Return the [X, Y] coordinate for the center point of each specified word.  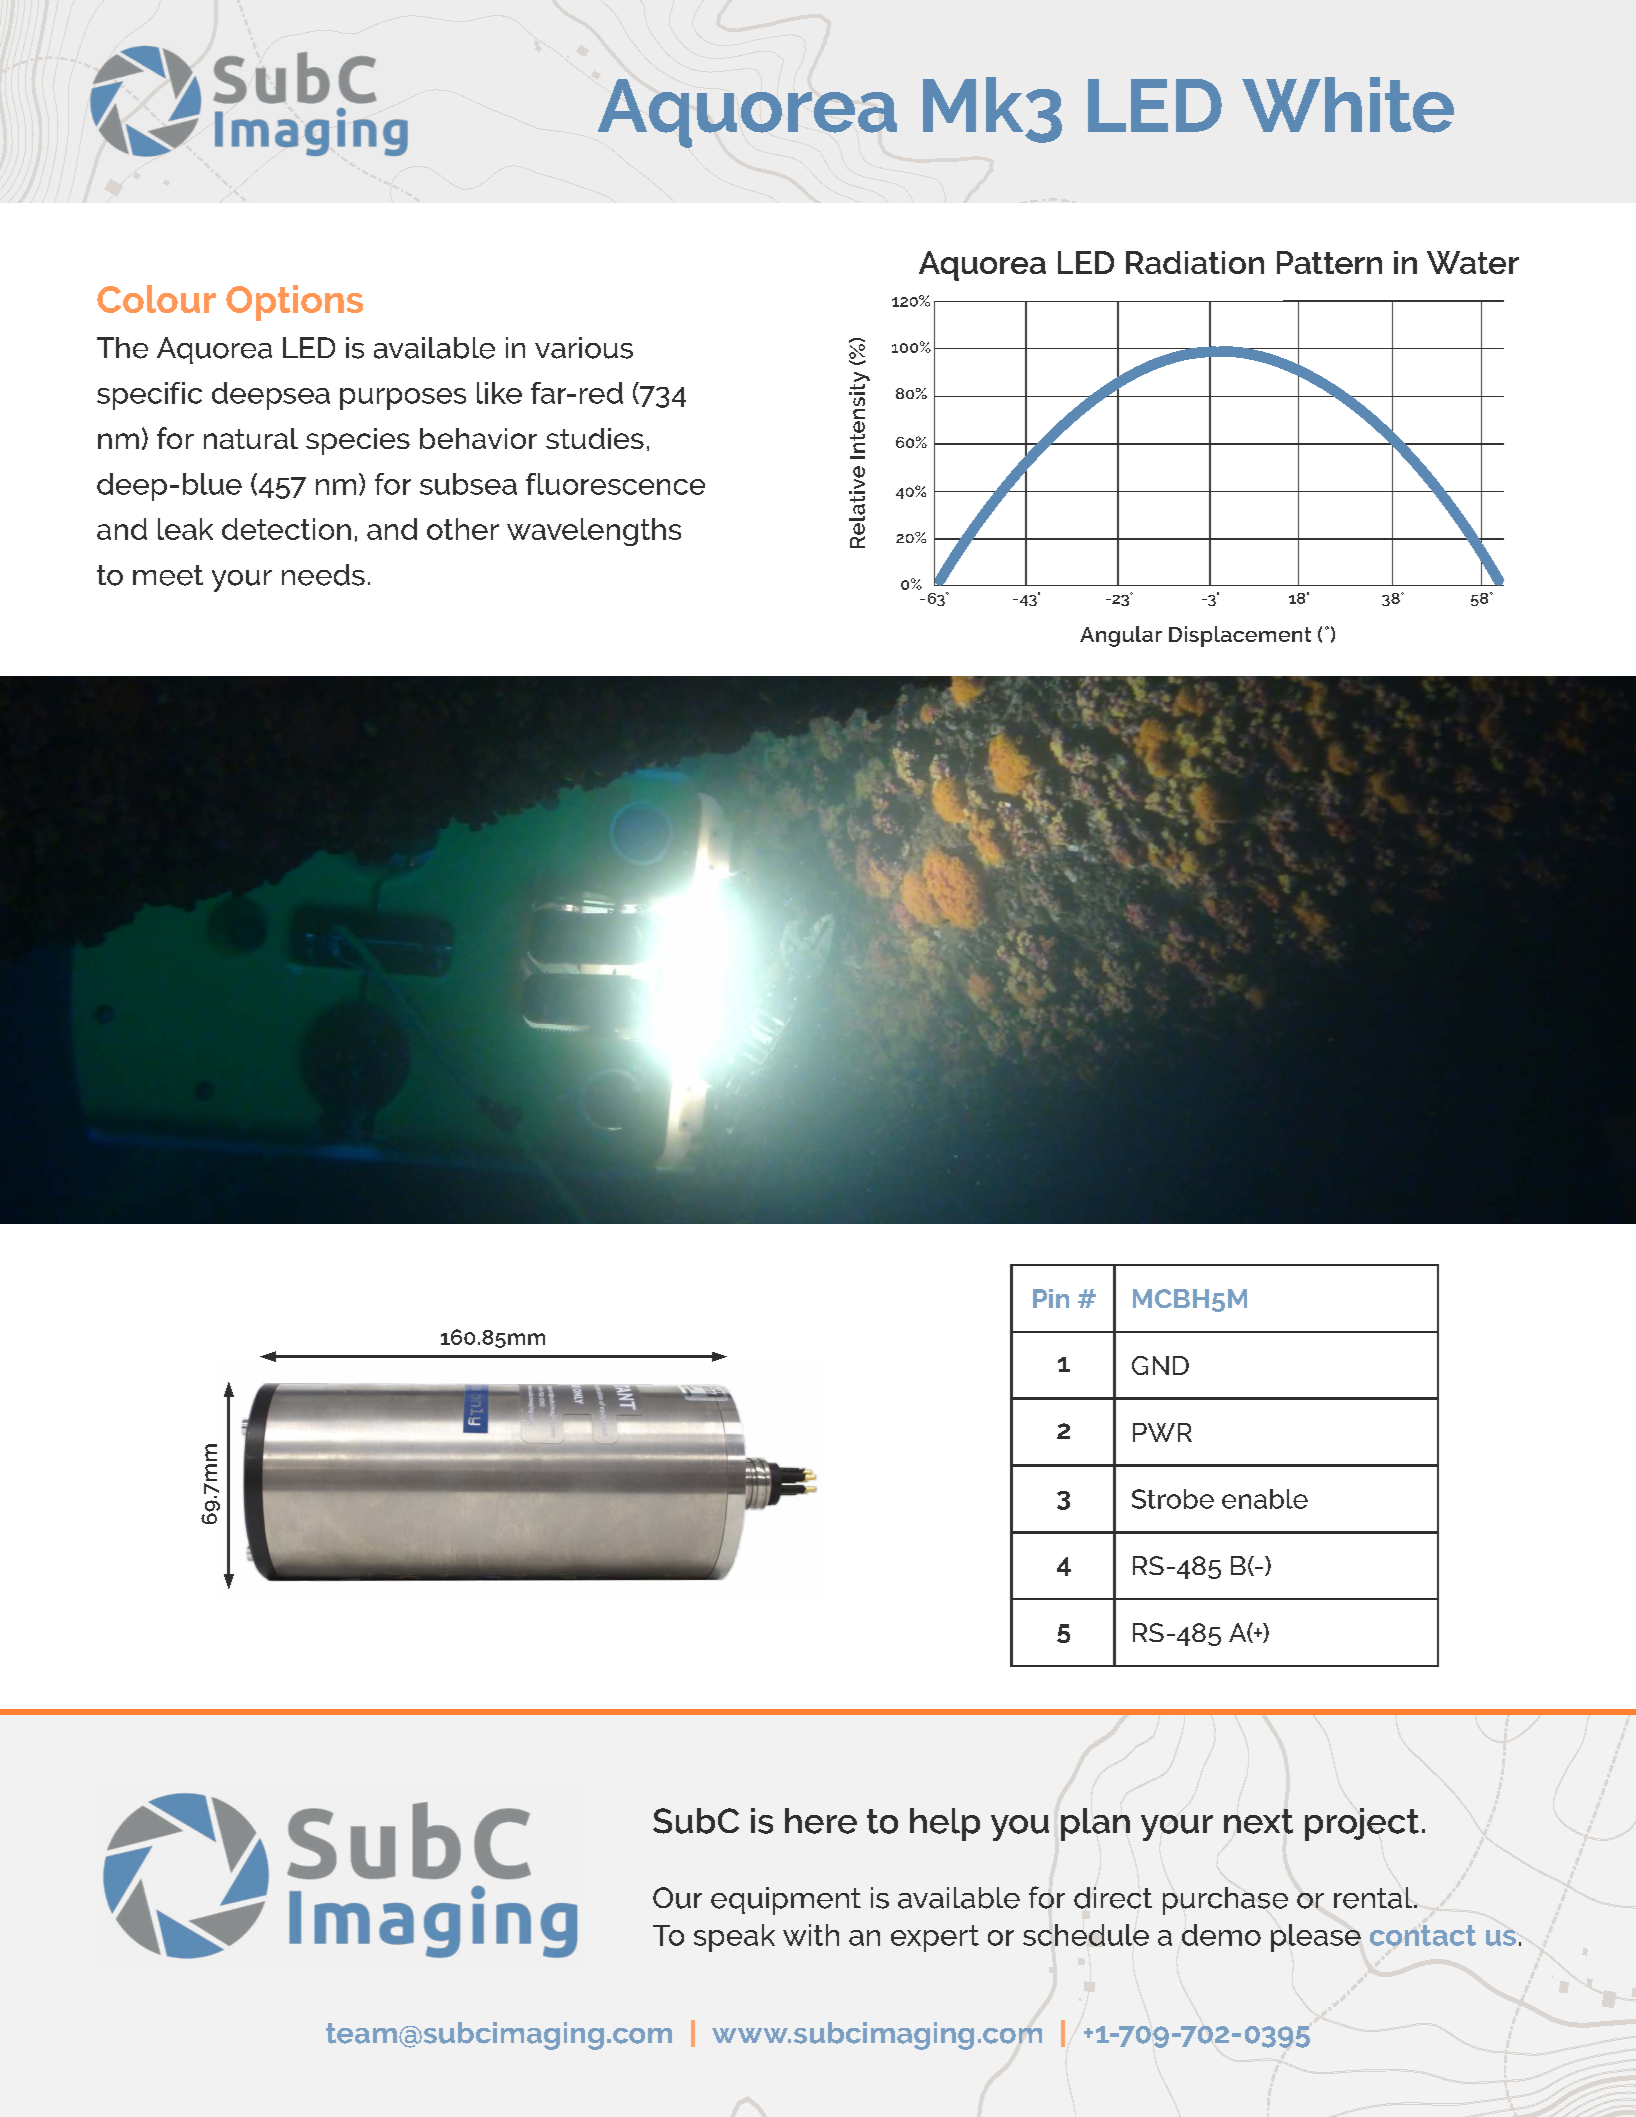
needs [323, 575]
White [1348, 105]
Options [294, 303]
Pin [1051, 1298]
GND [1160, 1365]
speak [734, 1938]
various [584, 348]
